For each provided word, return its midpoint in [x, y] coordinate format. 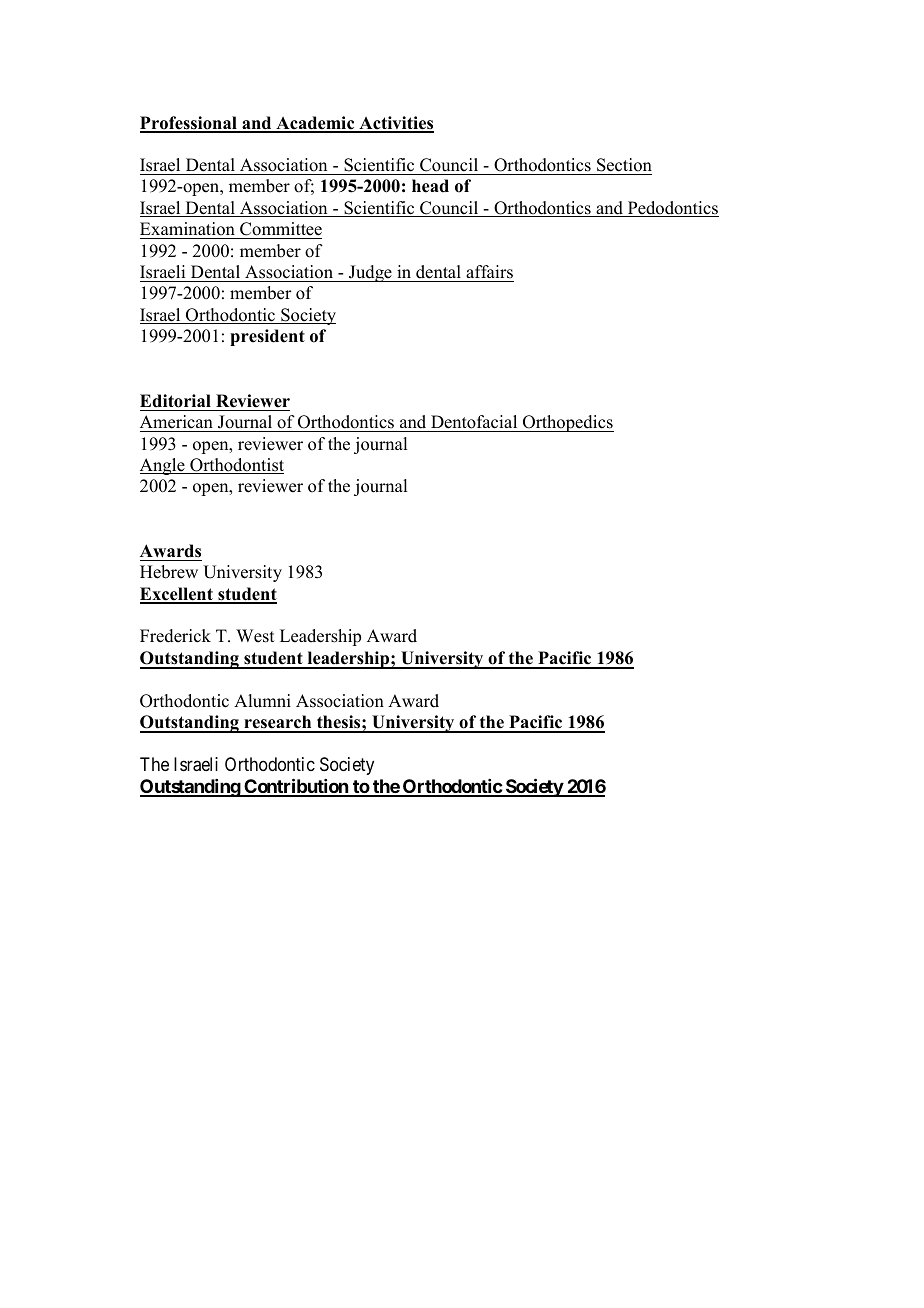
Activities [395, 124]
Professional [189, 124]
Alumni [262, 701]
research [278, 723]
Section [624, 165]
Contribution [296, 787]
